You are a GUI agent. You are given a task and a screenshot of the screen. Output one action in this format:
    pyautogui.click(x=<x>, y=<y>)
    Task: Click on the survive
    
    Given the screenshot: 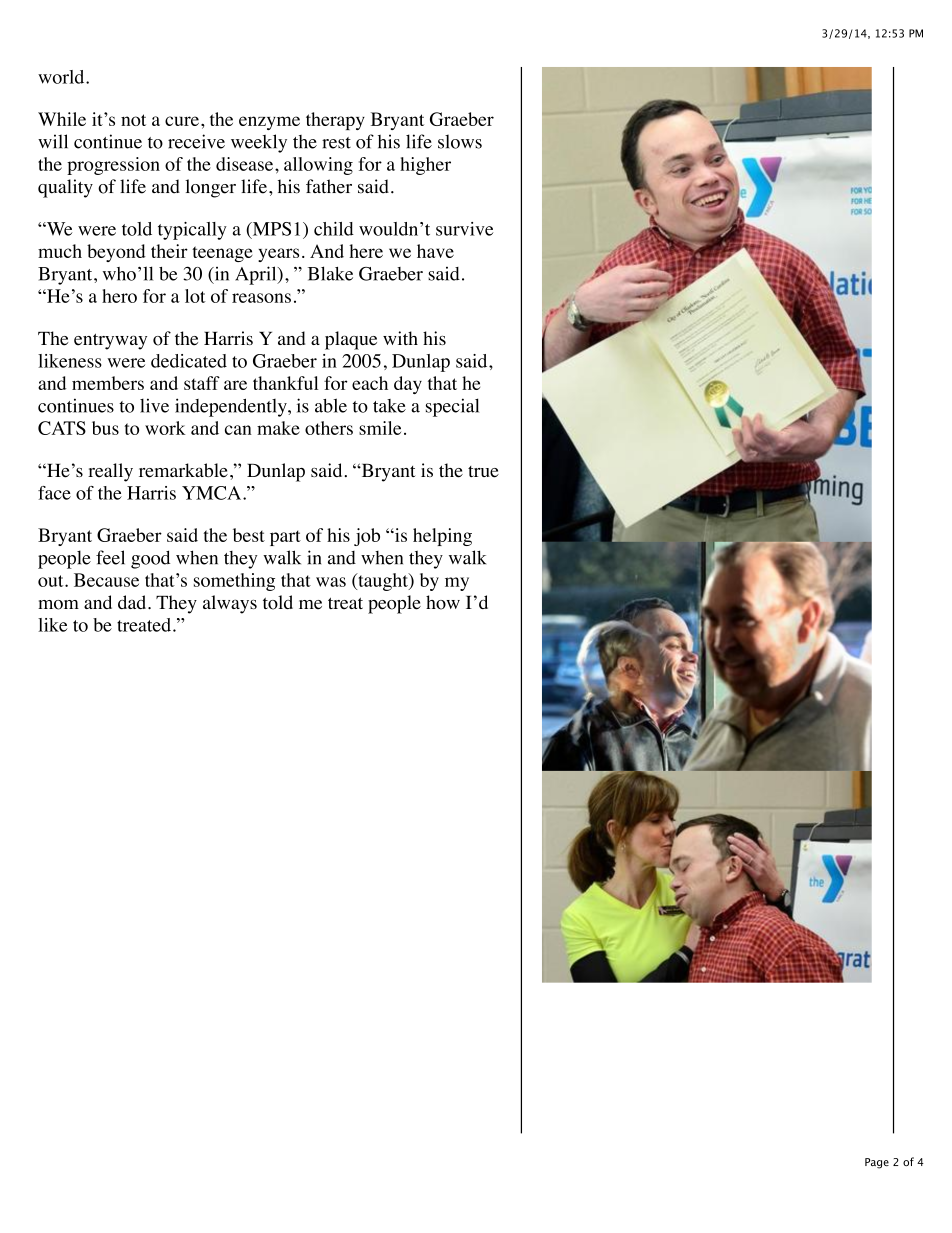 What is the action you would take?
    pyautogui.click(x=465, y=229)
